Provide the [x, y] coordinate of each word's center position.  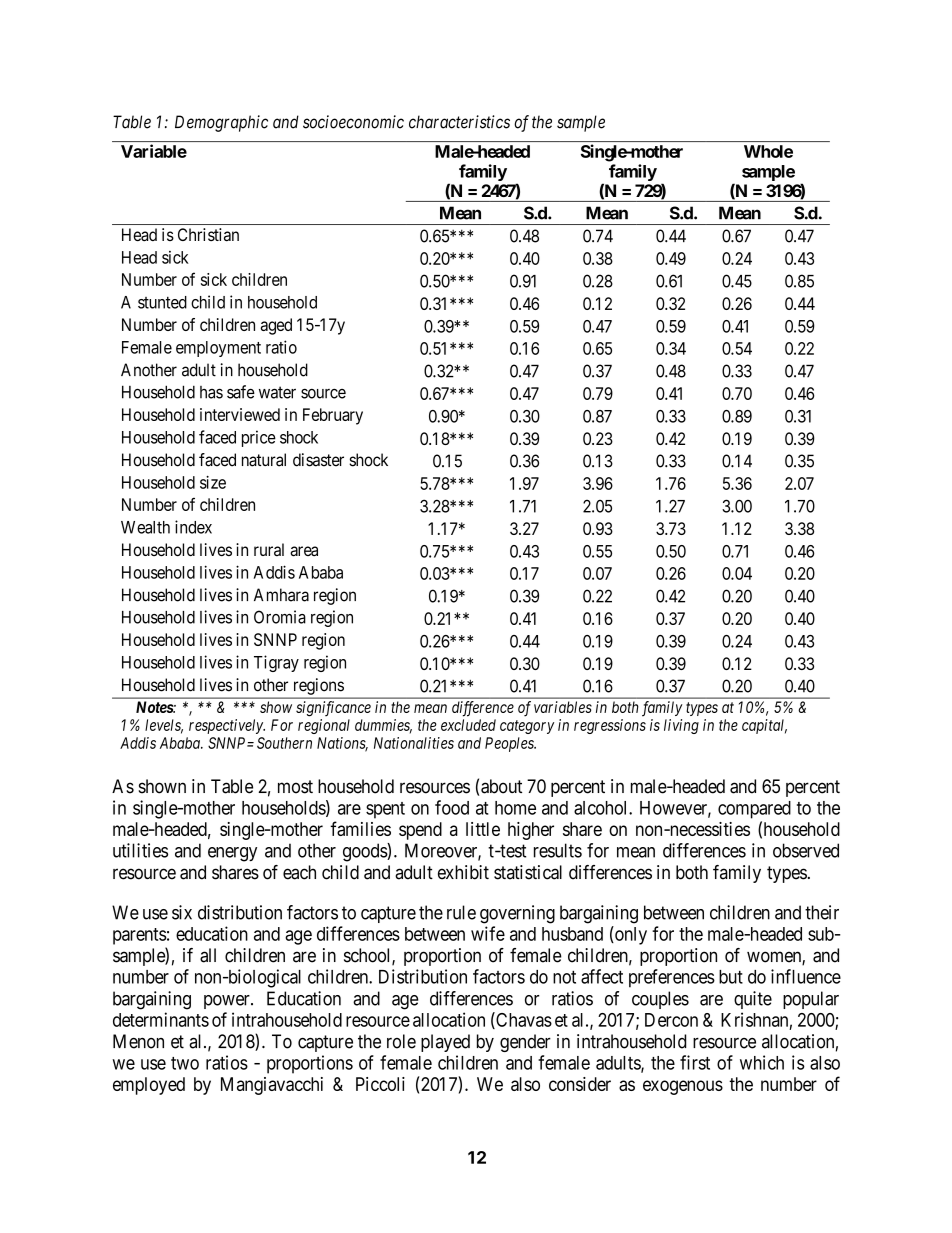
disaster [318, 460]
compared [754, 810]
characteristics [459, 122]
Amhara [281, 595]
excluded [468, 725]
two [185, 1063]
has [211, 392]
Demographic [221, 123]
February [333, 416]
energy [232, 854]
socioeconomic [353, 122]
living [681, 726]
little [483, 829]
